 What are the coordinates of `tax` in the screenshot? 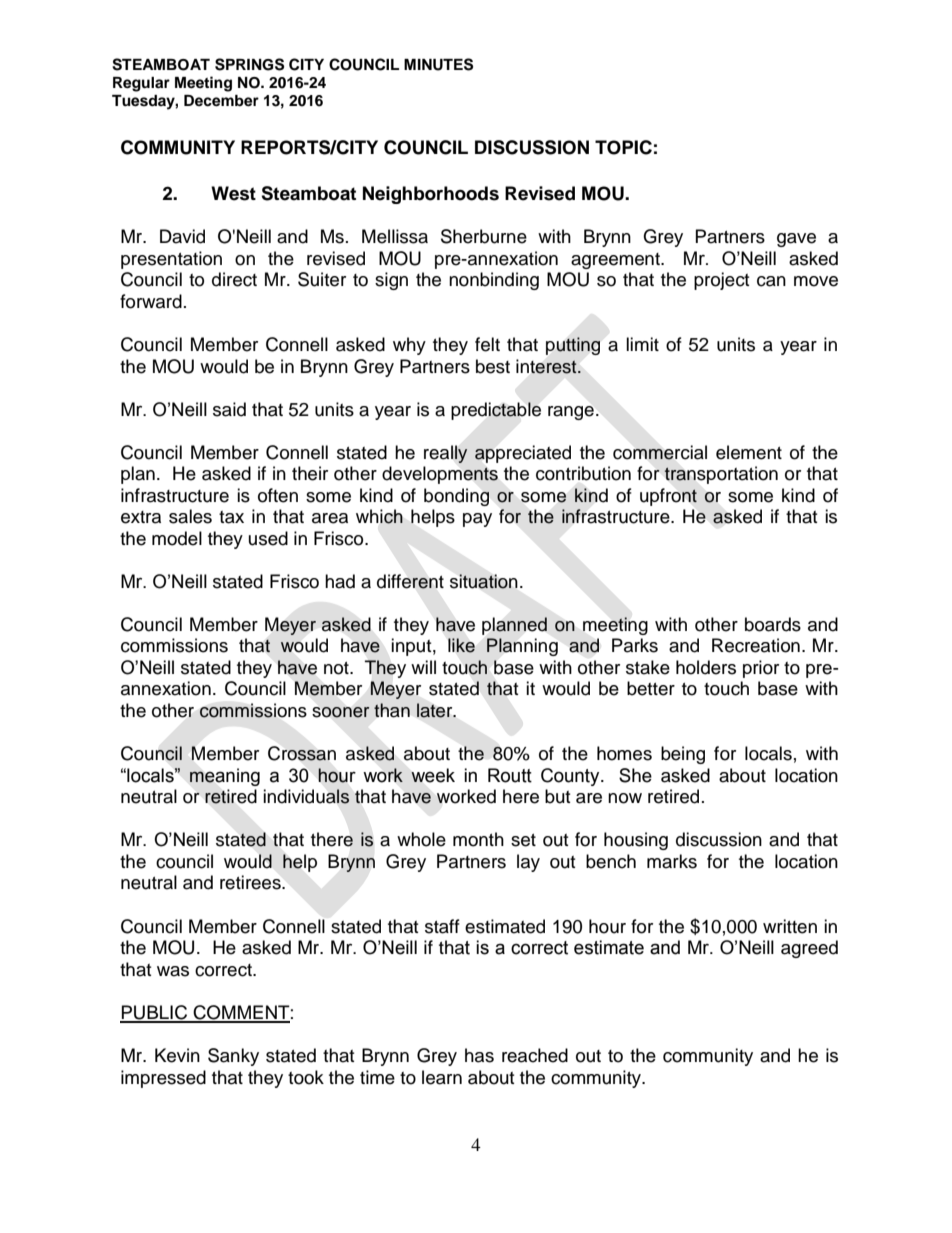 It's located at (231, 517).
